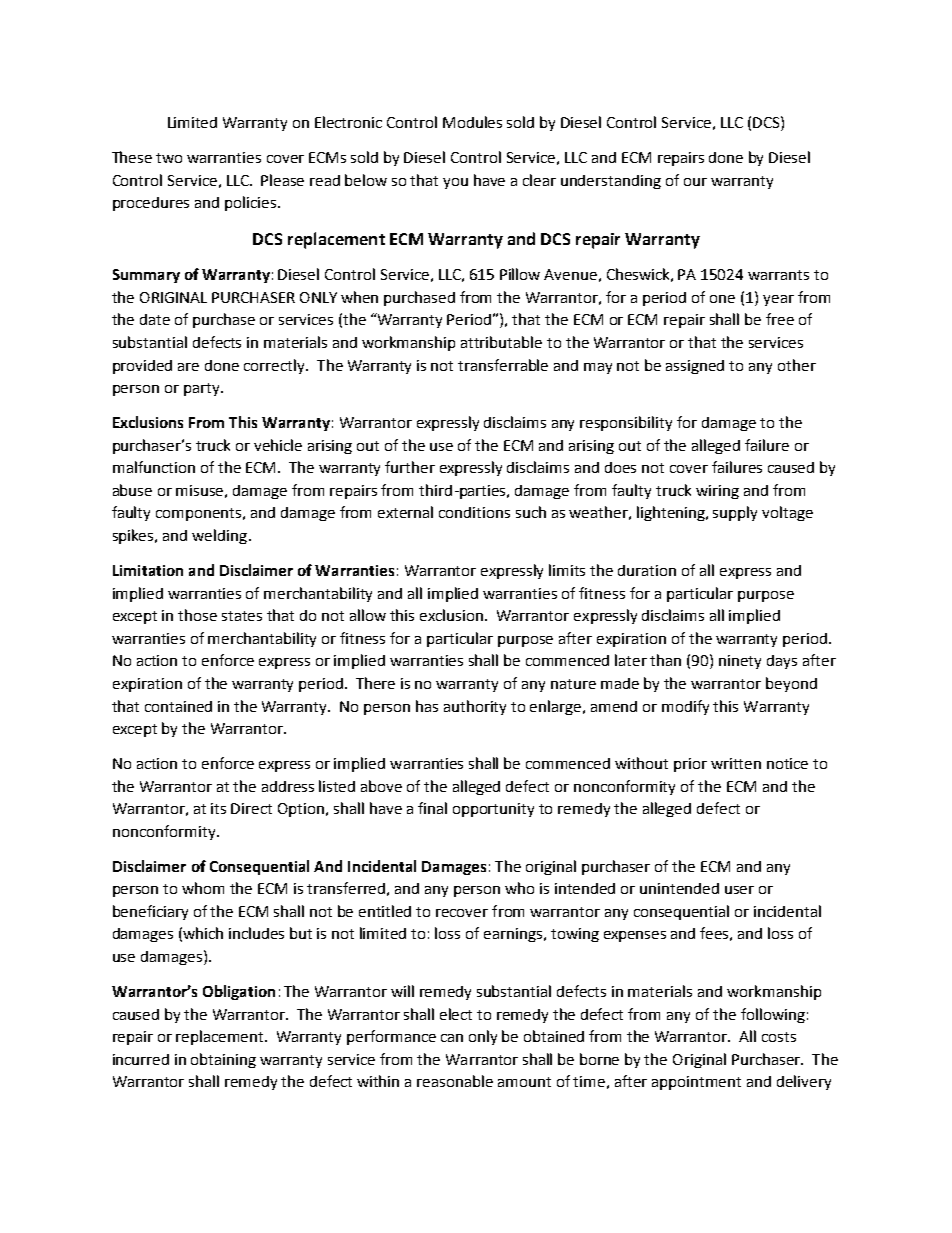  I want to click on further, so click(410, 467).
